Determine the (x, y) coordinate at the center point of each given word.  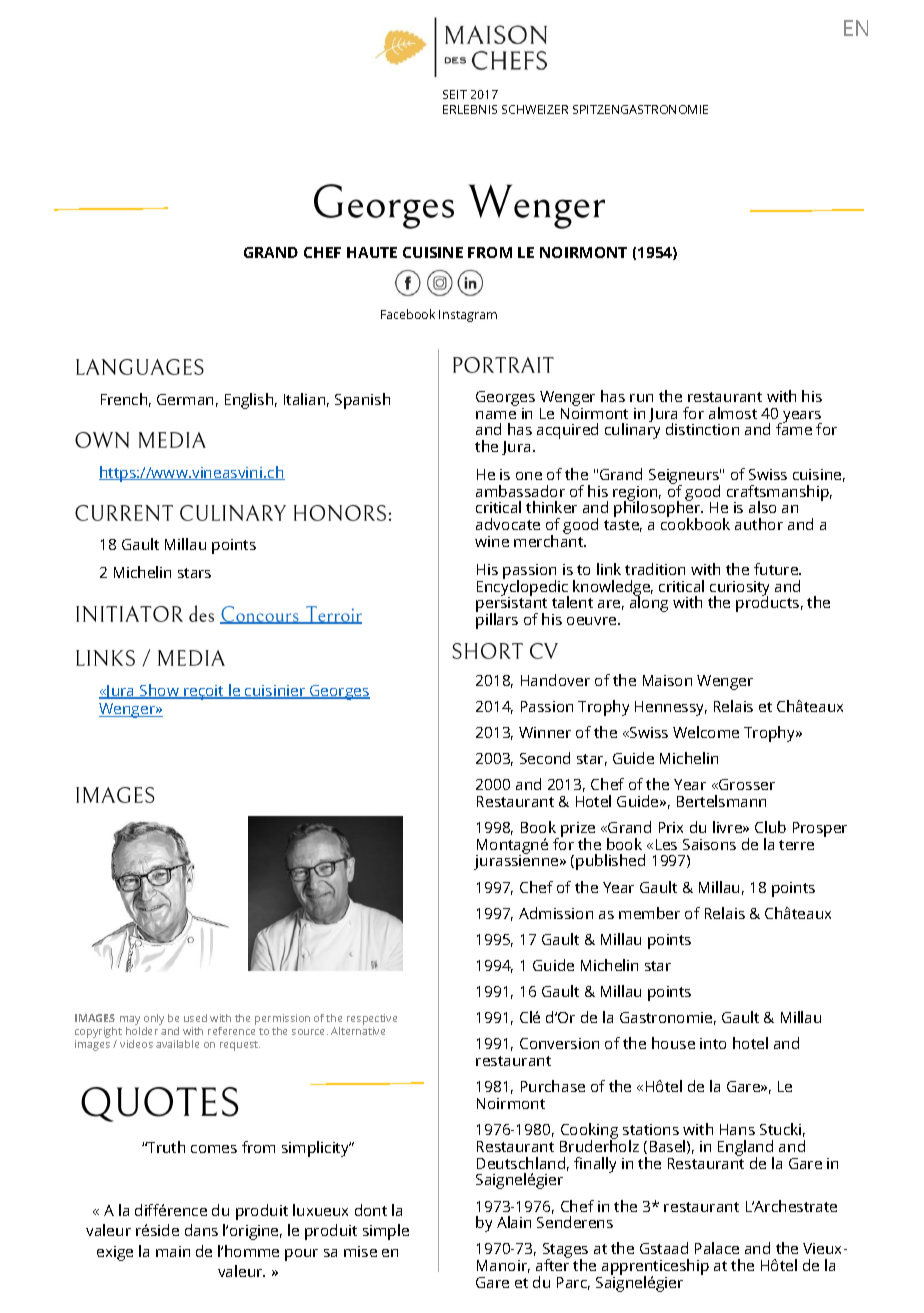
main (173, 1251)
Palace (717, 1248)
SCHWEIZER (535, 109)
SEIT (455, 94)
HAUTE (372, 252)
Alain (514, 1222)
